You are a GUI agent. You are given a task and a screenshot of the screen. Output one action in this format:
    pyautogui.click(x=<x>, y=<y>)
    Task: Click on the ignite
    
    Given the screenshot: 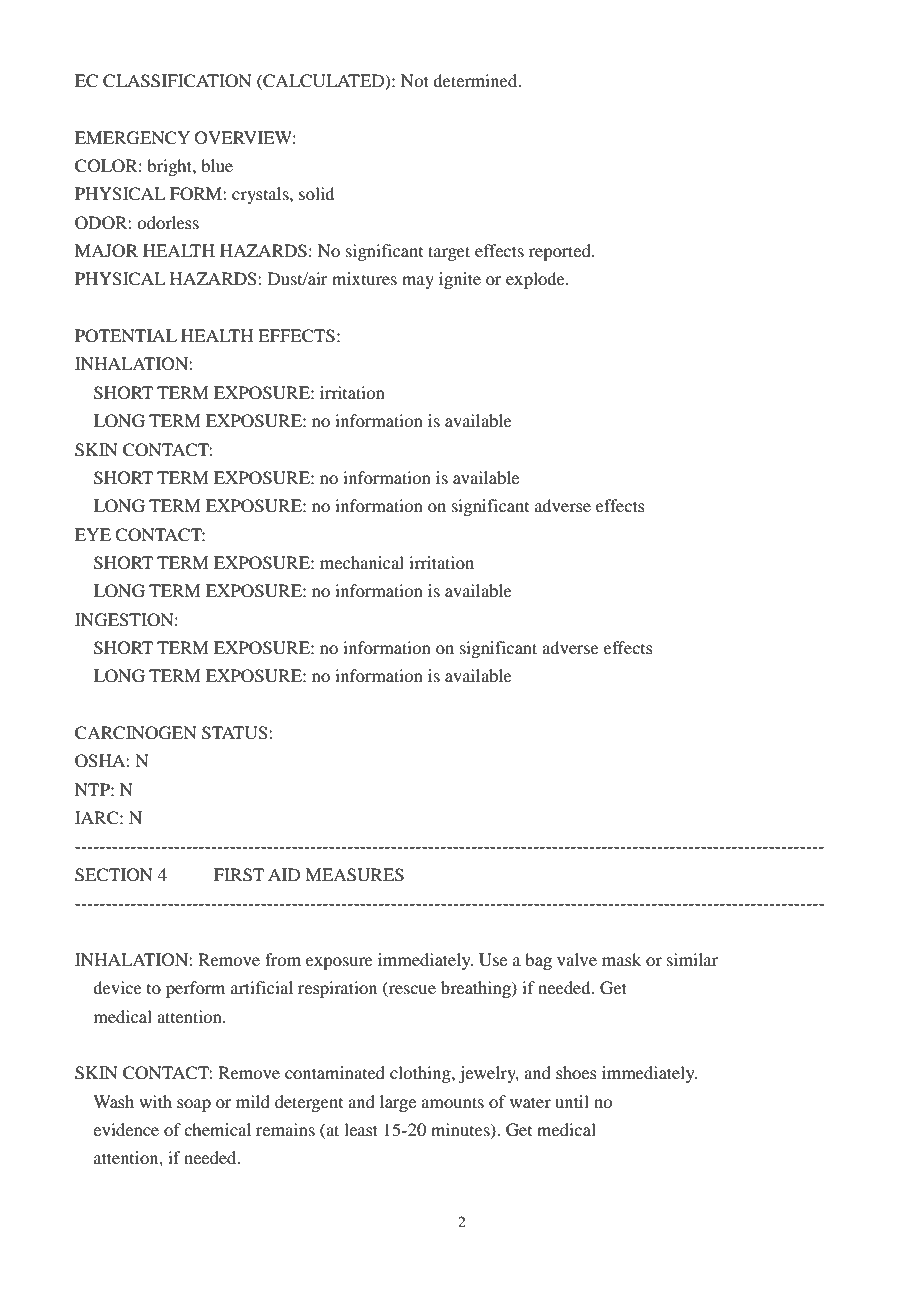 What is the action you would take?
    pyautogui.click(x=460, y=280)
